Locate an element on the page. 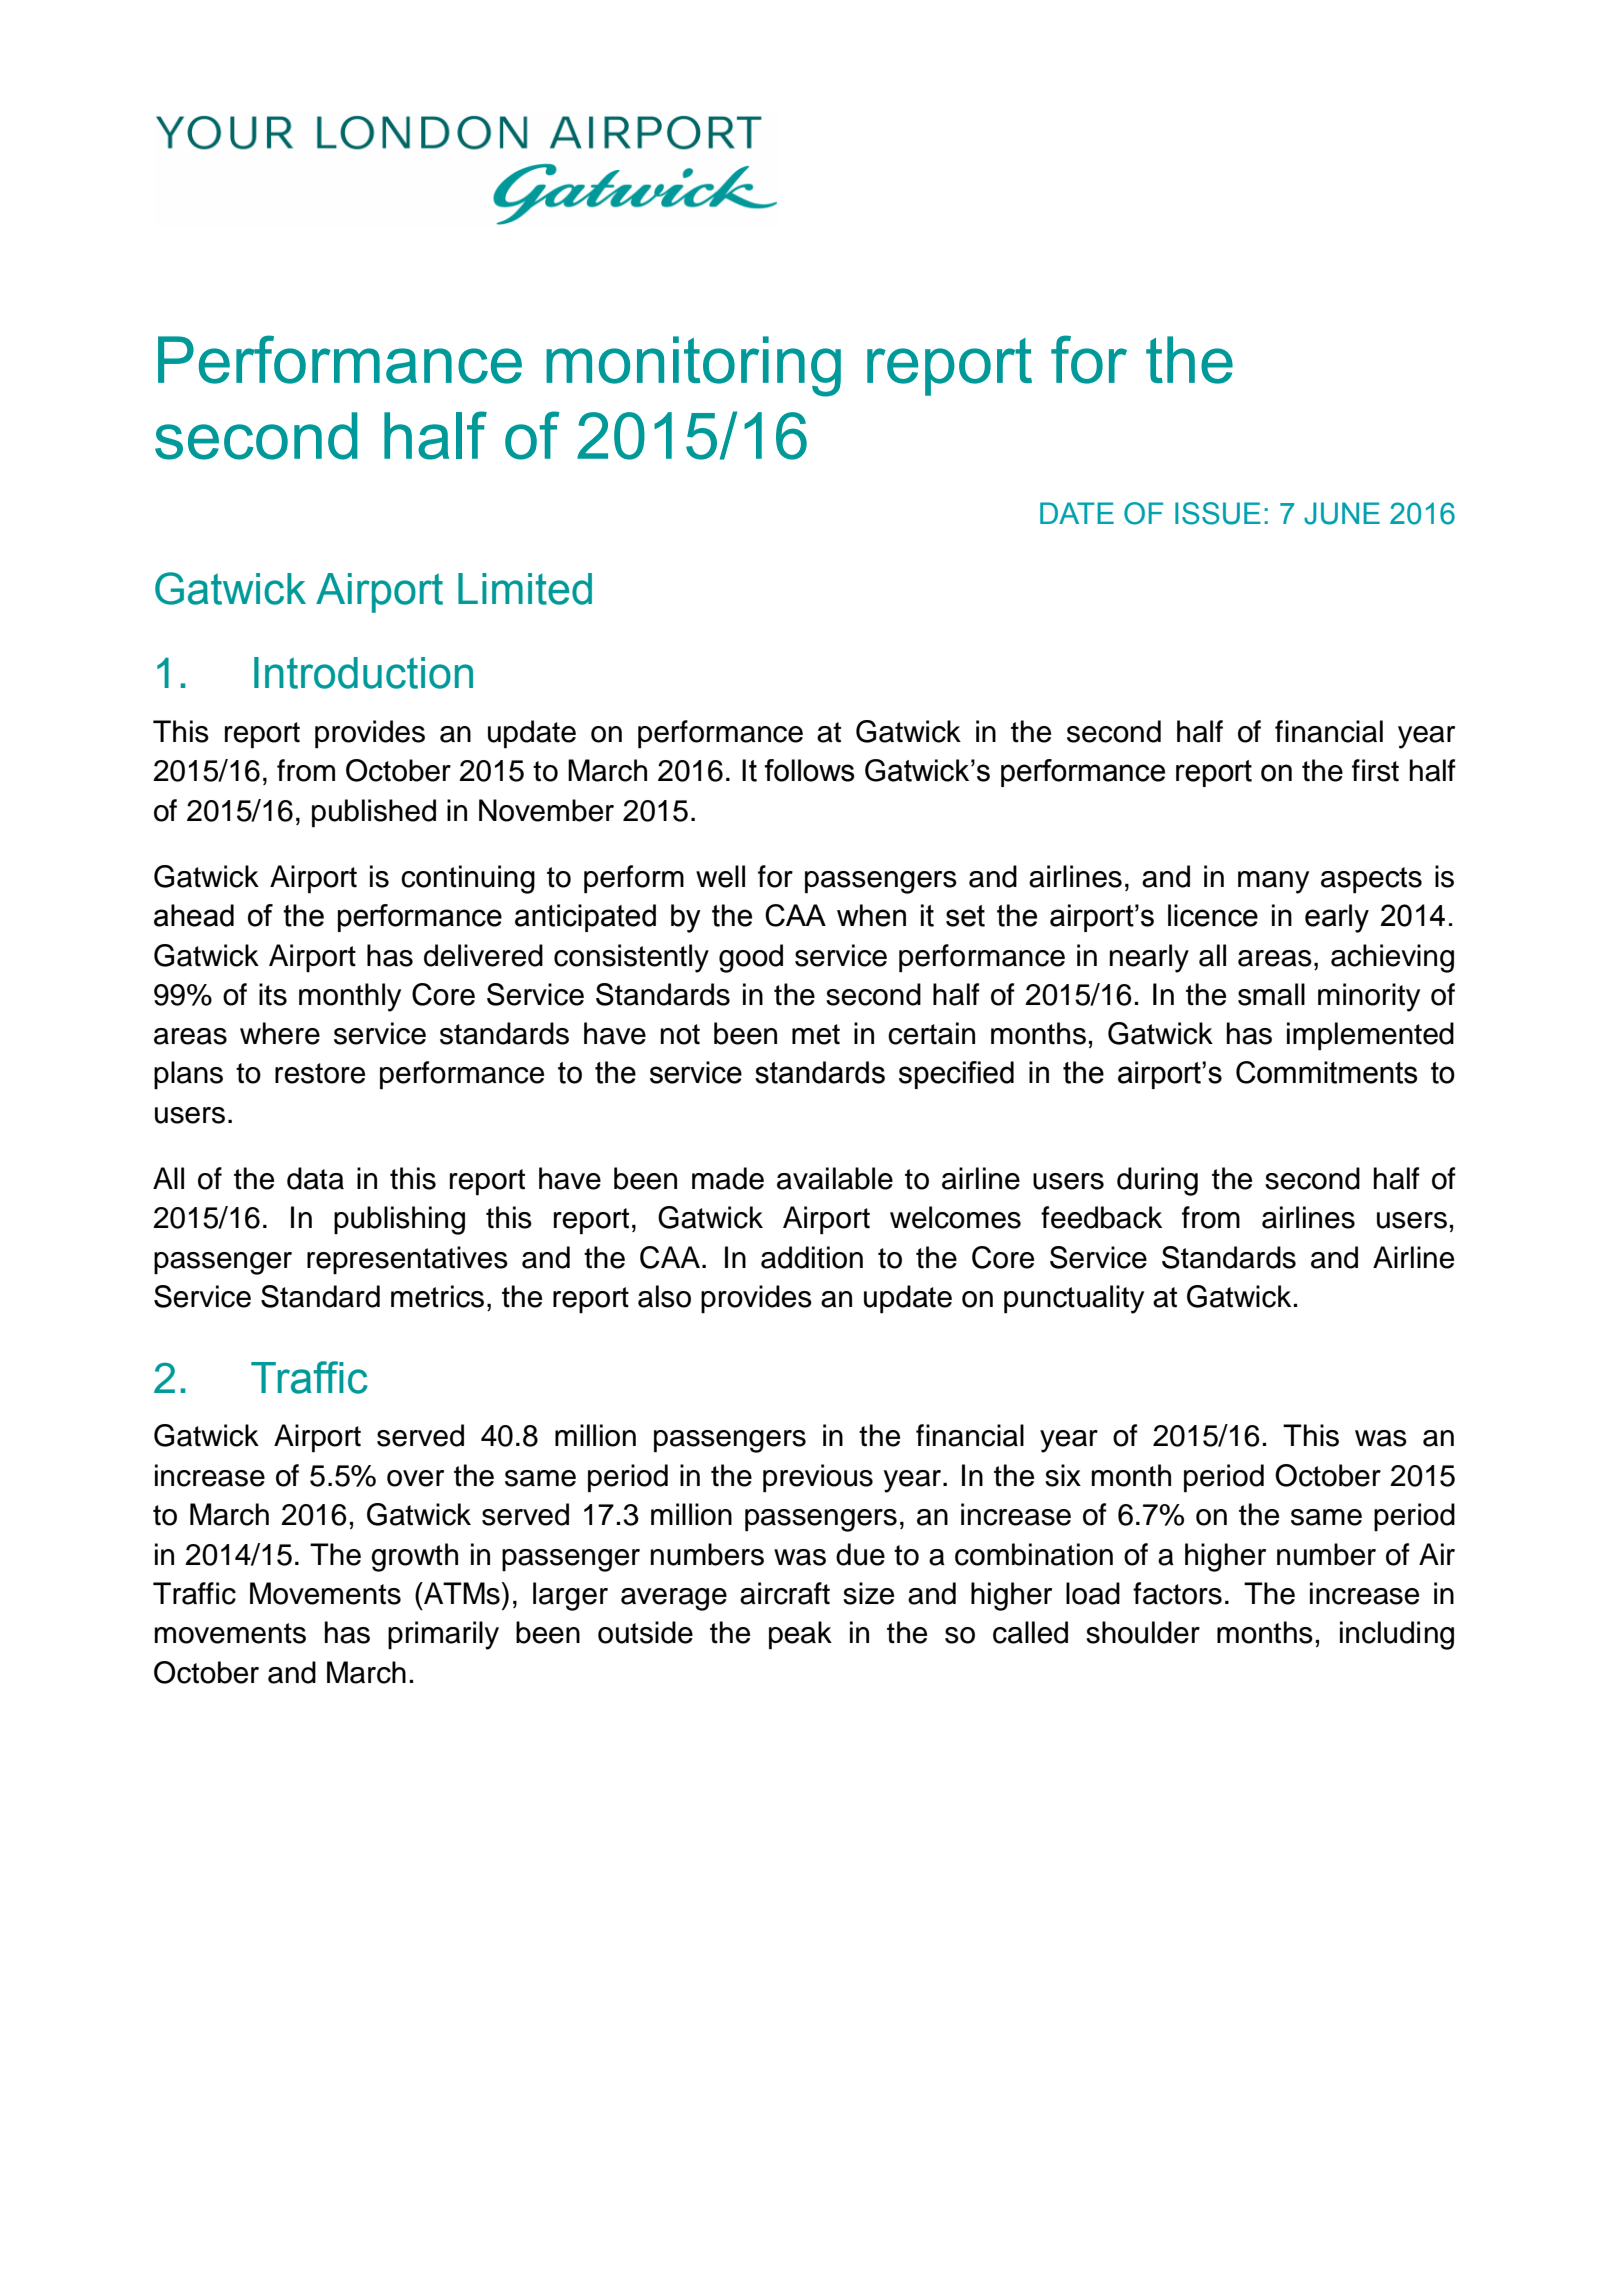  ISSUE is located at coordinates (1218, 513).
